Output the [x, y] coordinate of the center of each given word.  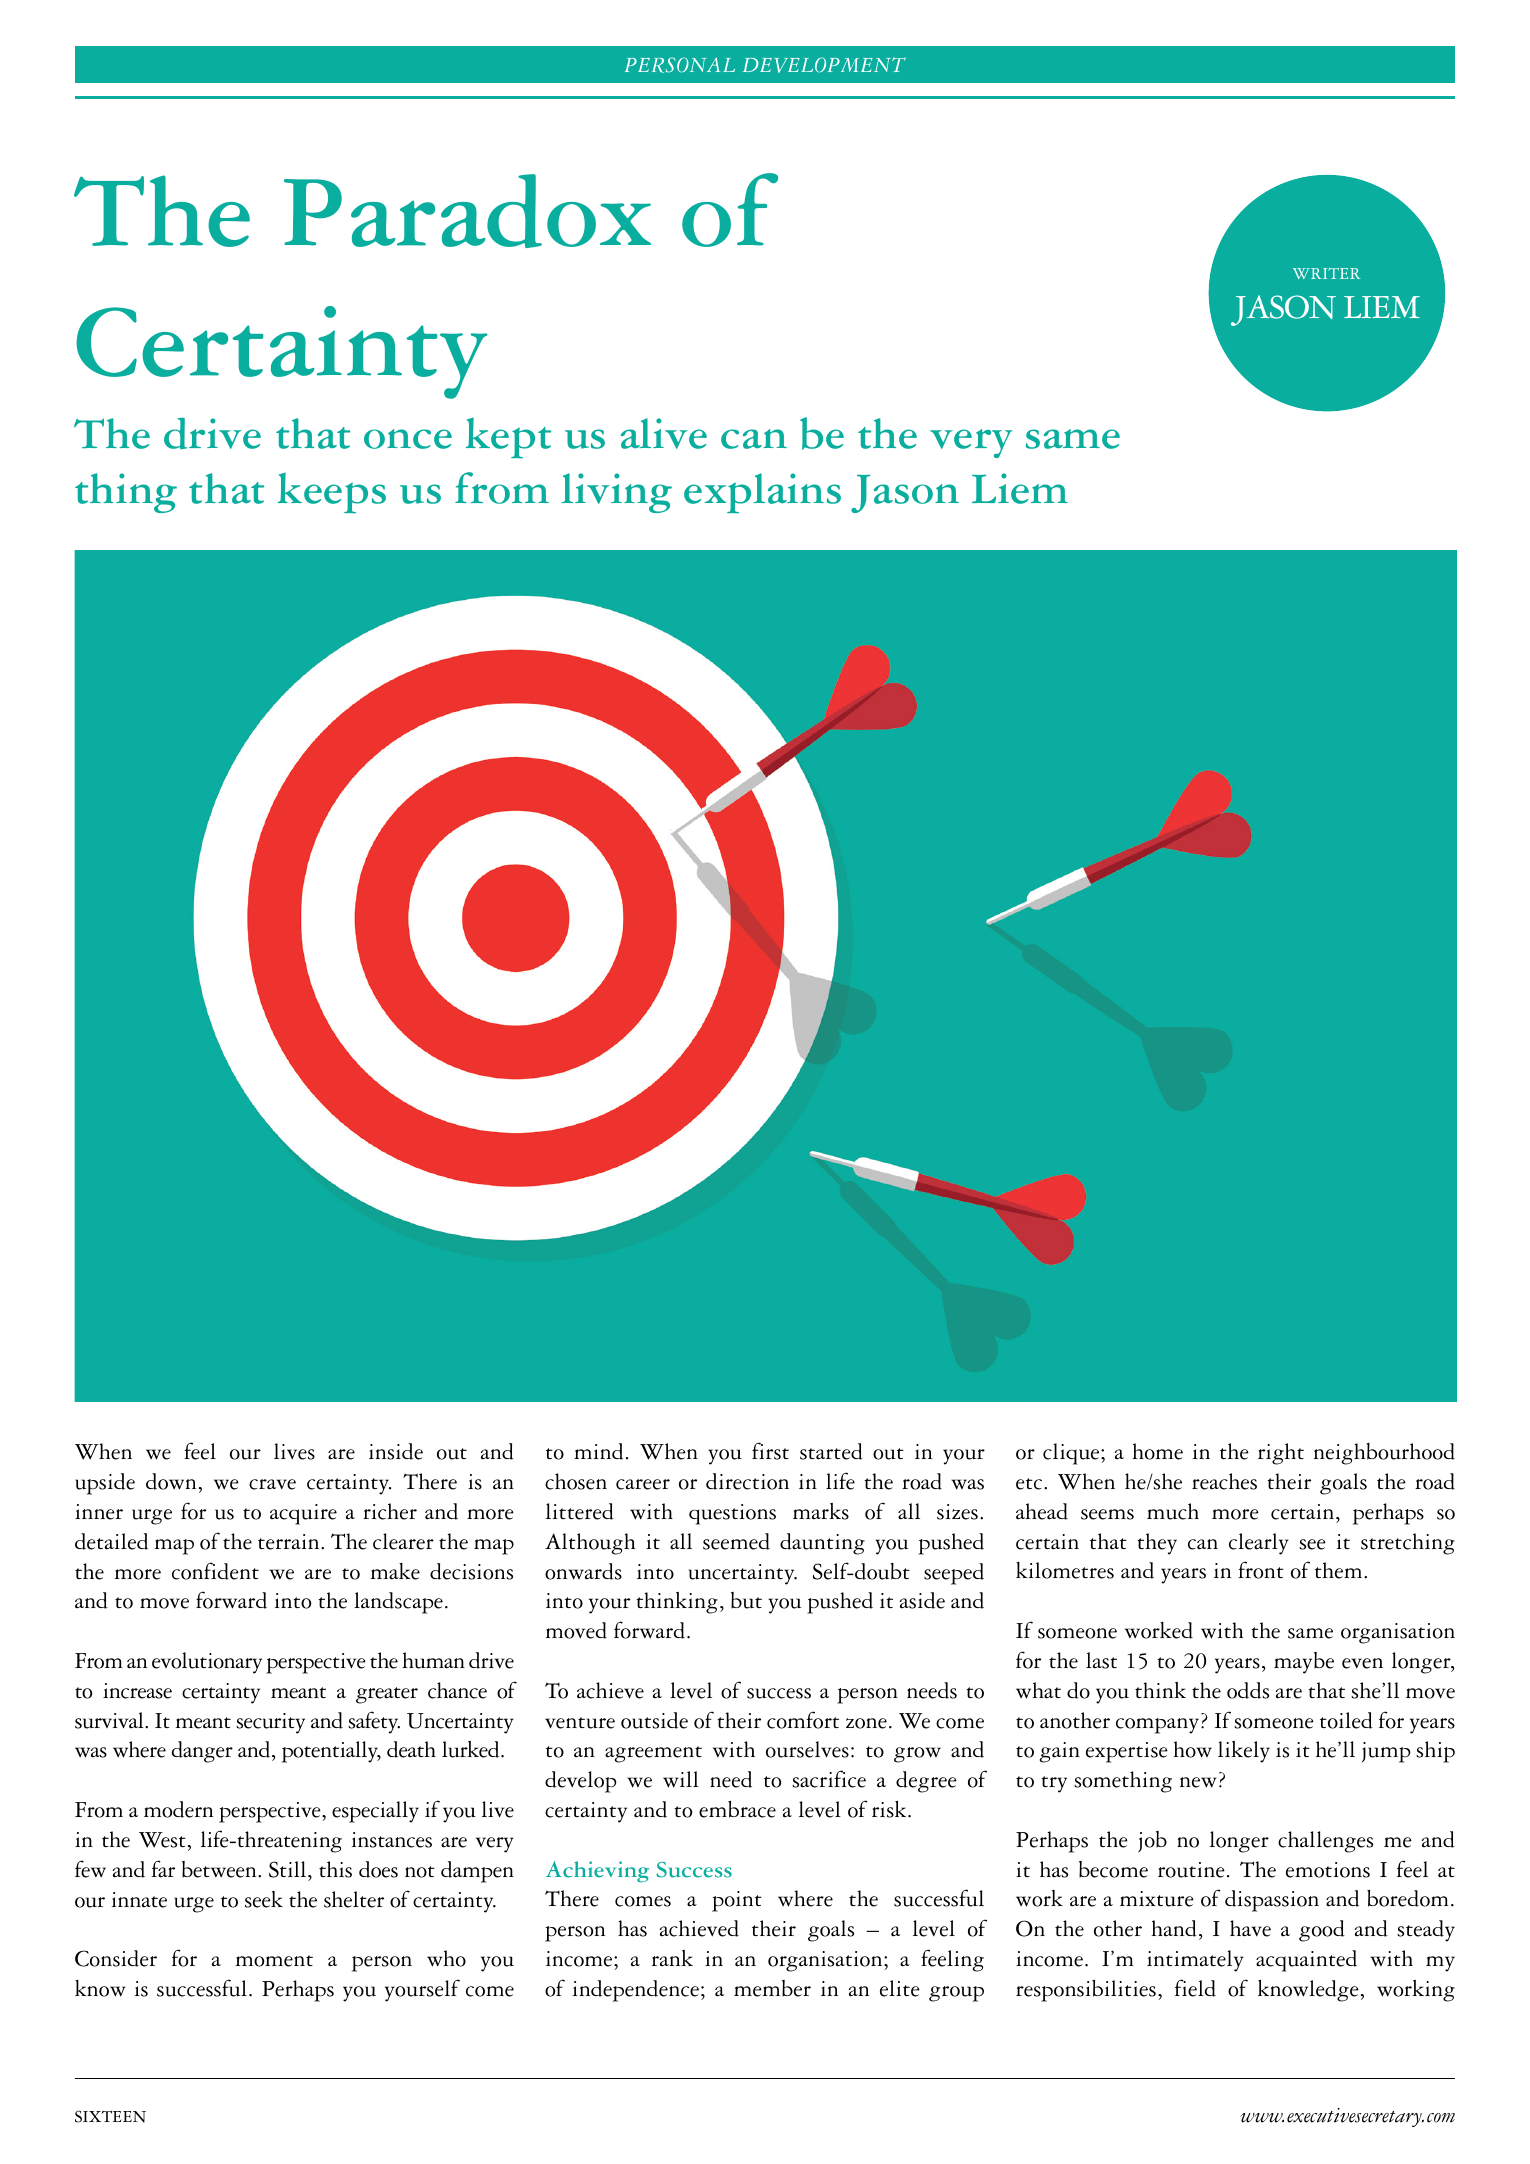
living [616, 493]
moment [274, 1961]
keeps [332, 493]
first [770, 1451]
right [1281, 1454]
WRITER [1326, 273]
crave [272, 1484]
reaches [1224, 1481]
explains [762, 493]
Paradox [467, 211]
